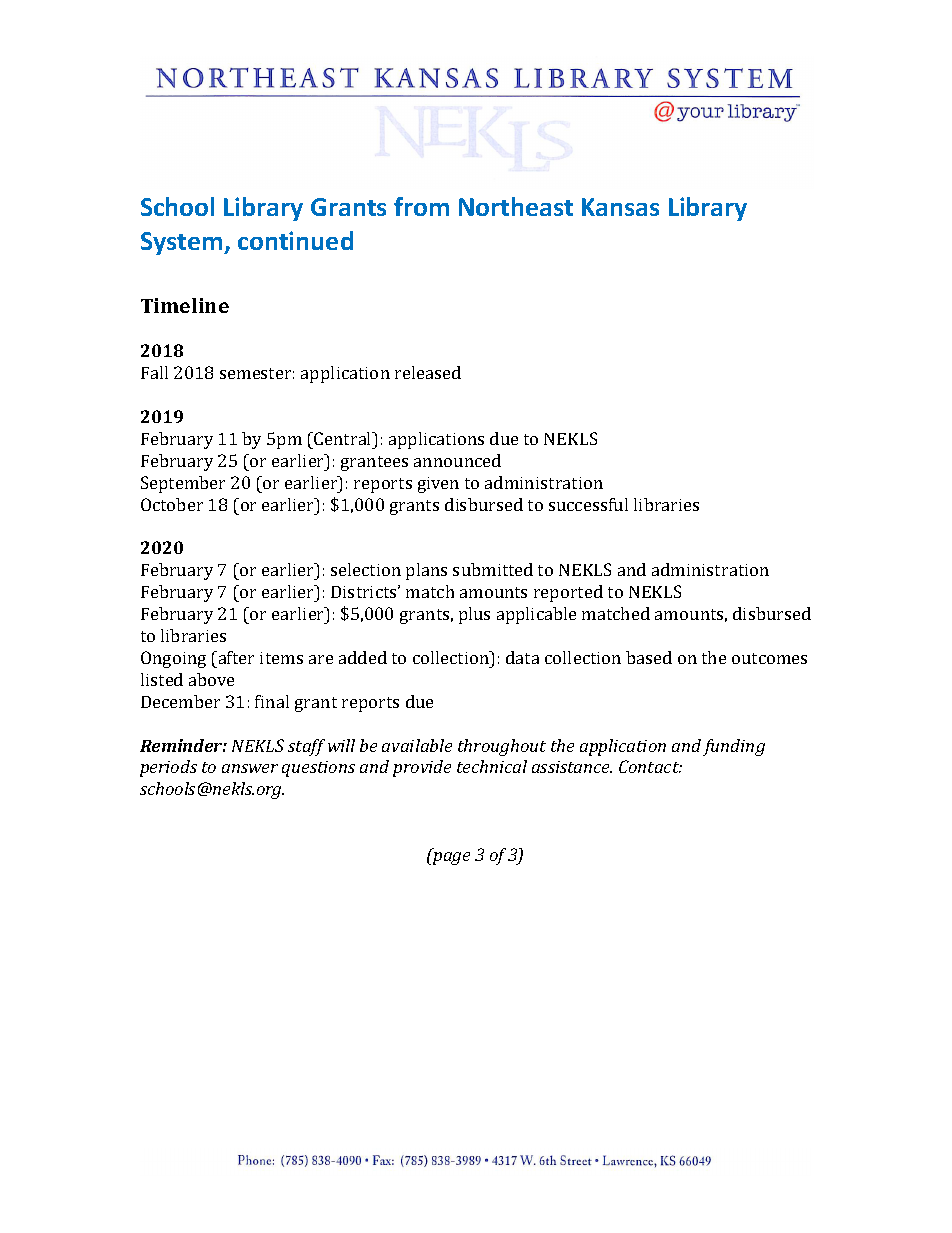  What do you see at coordinates (650, 766) in the document?
I see `Contact` at bounding box center [650, 766].
